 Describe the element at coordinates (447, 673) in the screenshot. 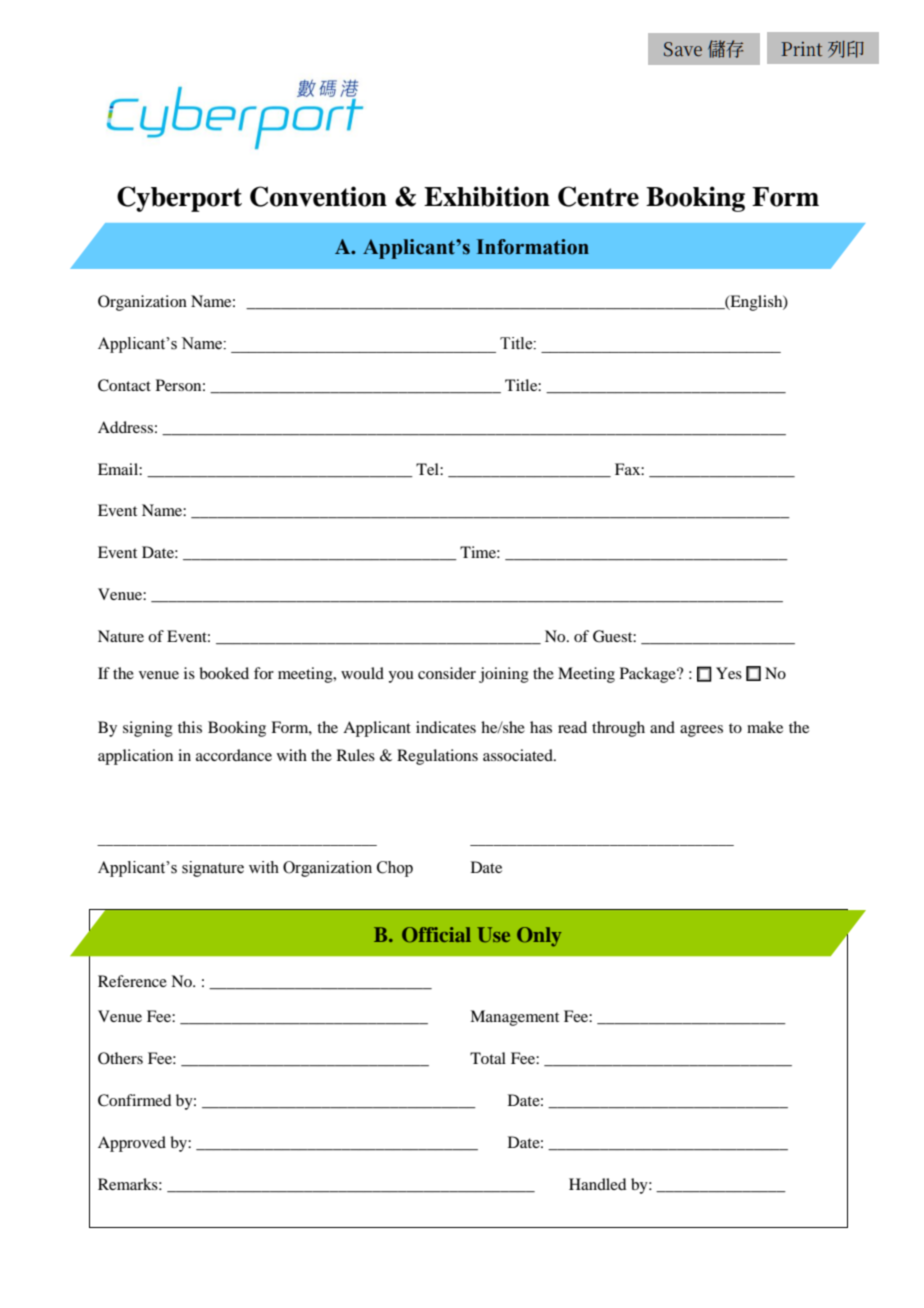

I see `consider` at that location.
